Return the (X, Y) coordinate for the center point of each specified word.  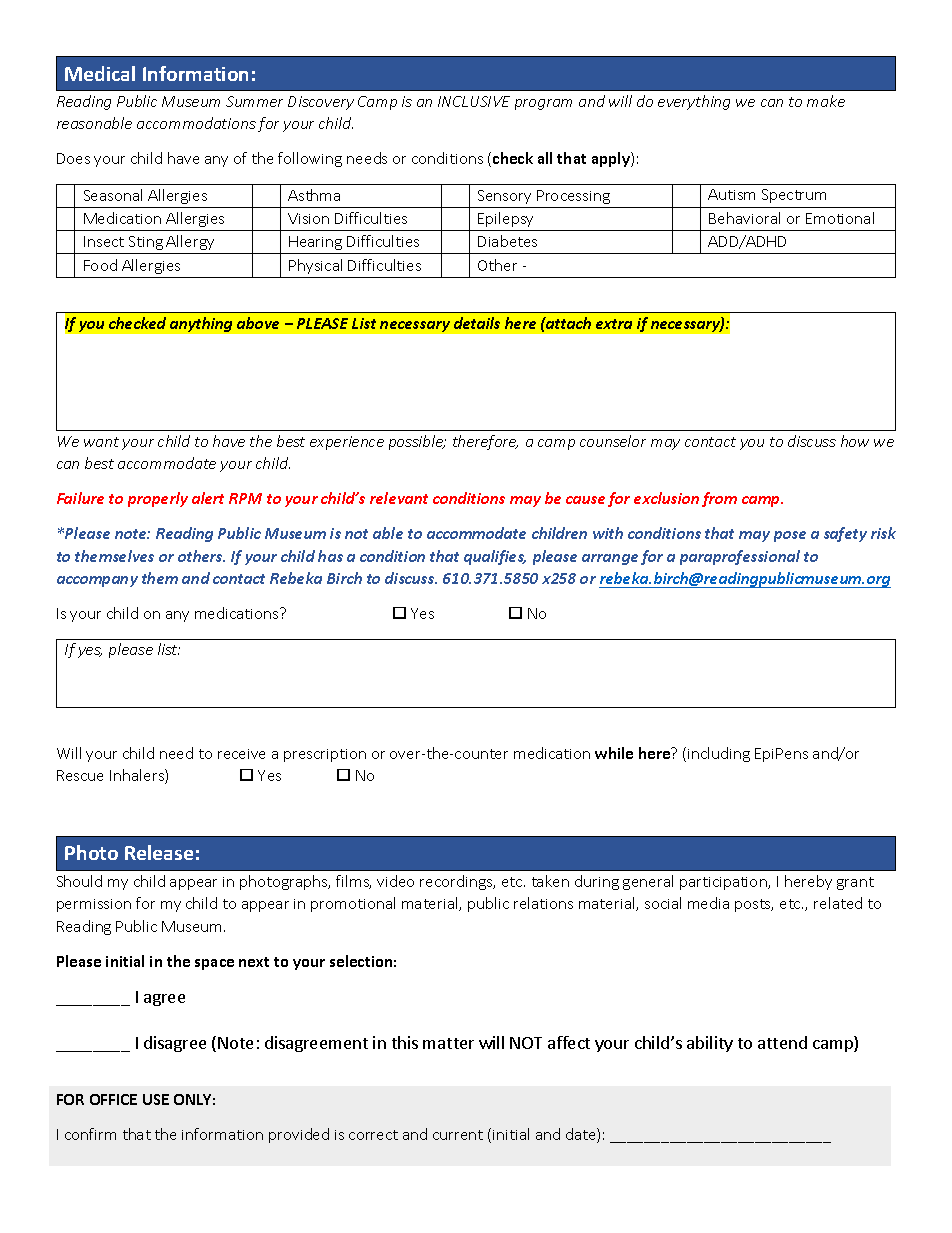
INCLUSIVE (474, 101)
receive (241, 754)
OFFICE (113, 1099)
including (719, 754)
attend (782, 1042)
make (826, 101)
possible (417, 442)
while (614, 753)
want (101, 442)
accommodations (196, 123)
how (855, 441)
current (458, 1135)
